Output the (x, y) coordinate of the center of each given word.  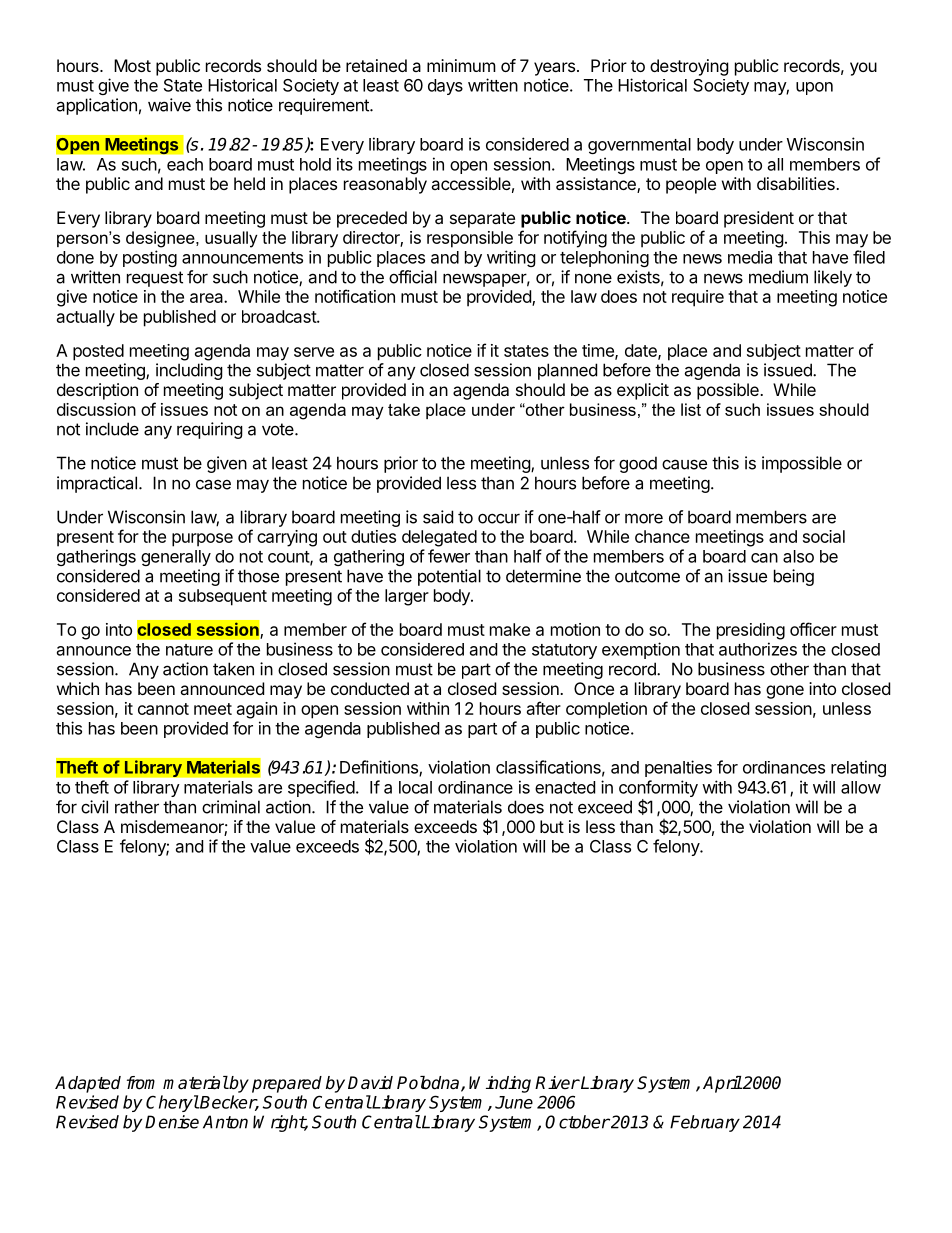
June (514, 1102)
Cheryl (172, 1103)
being (794, 577)
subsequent (223, 597)
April (722, 1084)
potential (449, 577)
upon (814, 88)
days (445, 87)
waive (169, 105)
